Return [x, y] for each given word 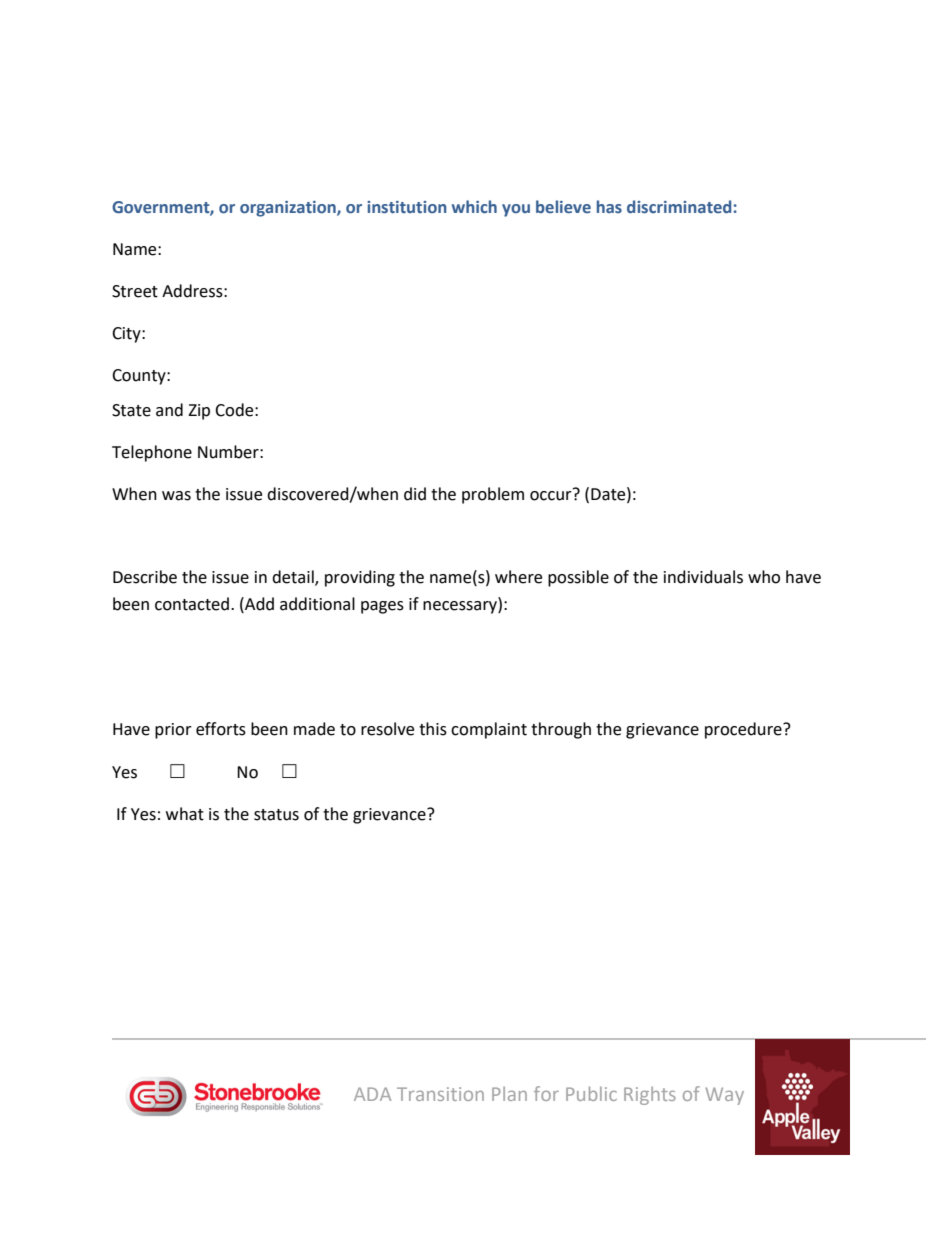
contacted [192, 604]
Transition [440, 1094]
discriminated [679, 207]
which [474, 206]
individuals [703, 577]
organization [289, 209]
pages [382, 607]
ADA [372, 1094]
